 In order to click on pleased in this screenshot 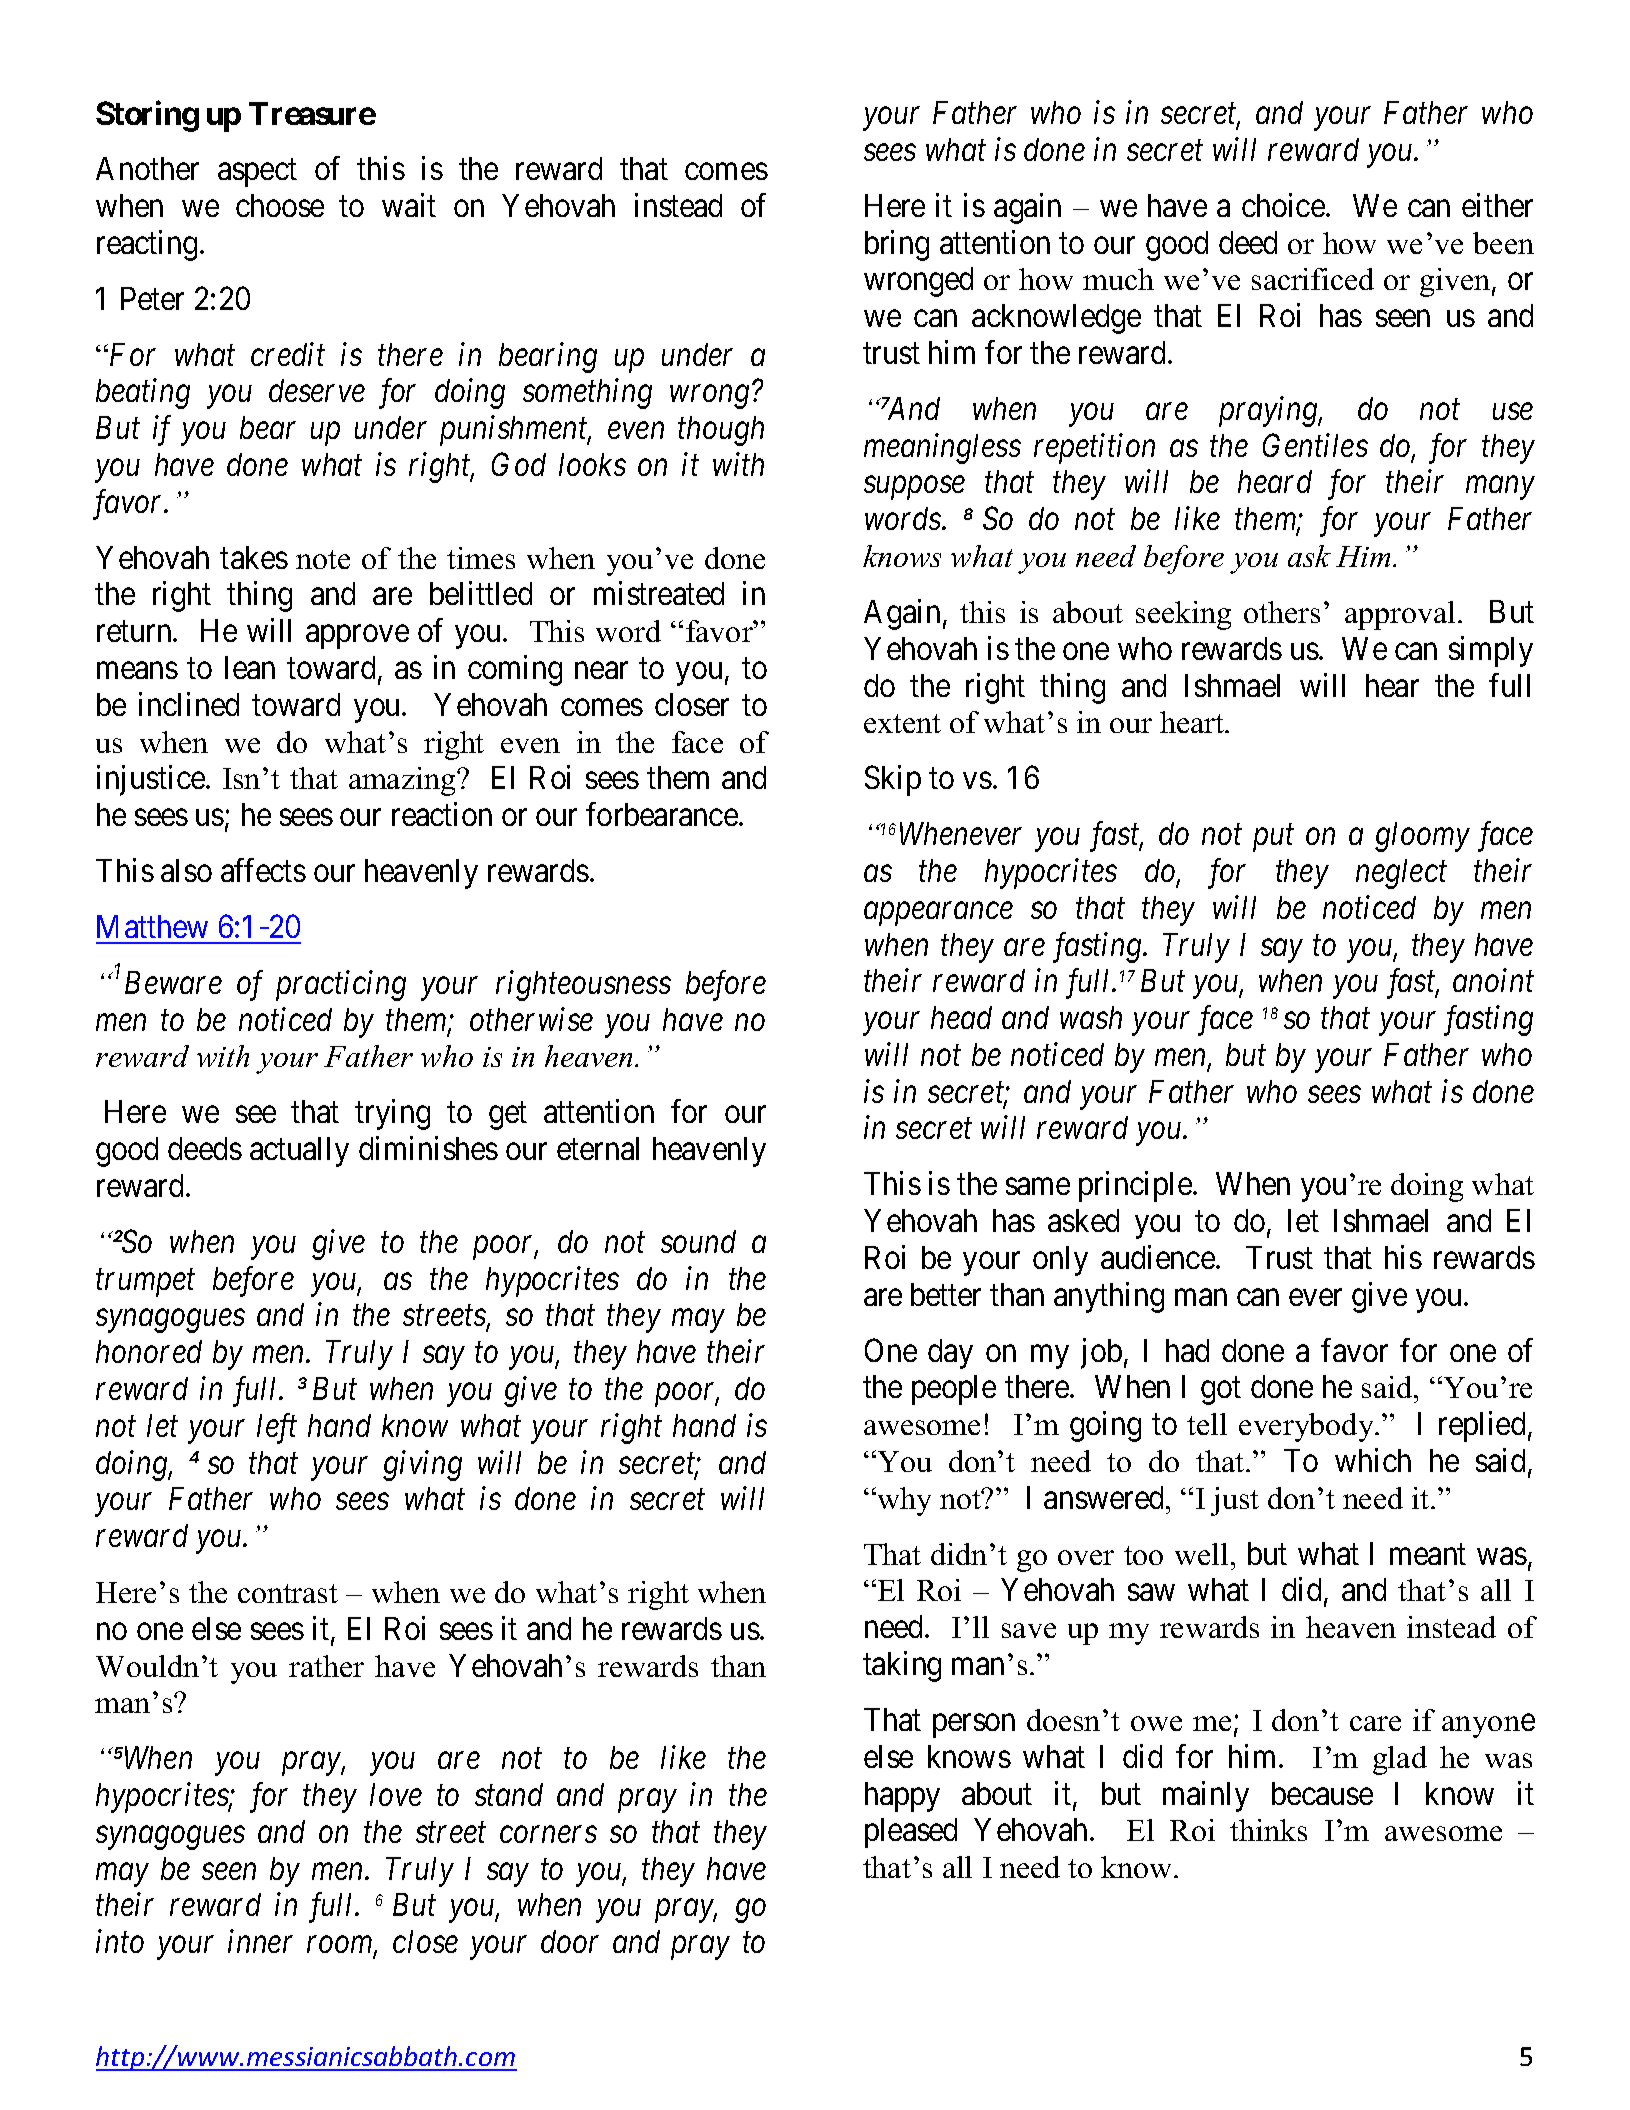, I will do `click(911, 1833)`.
